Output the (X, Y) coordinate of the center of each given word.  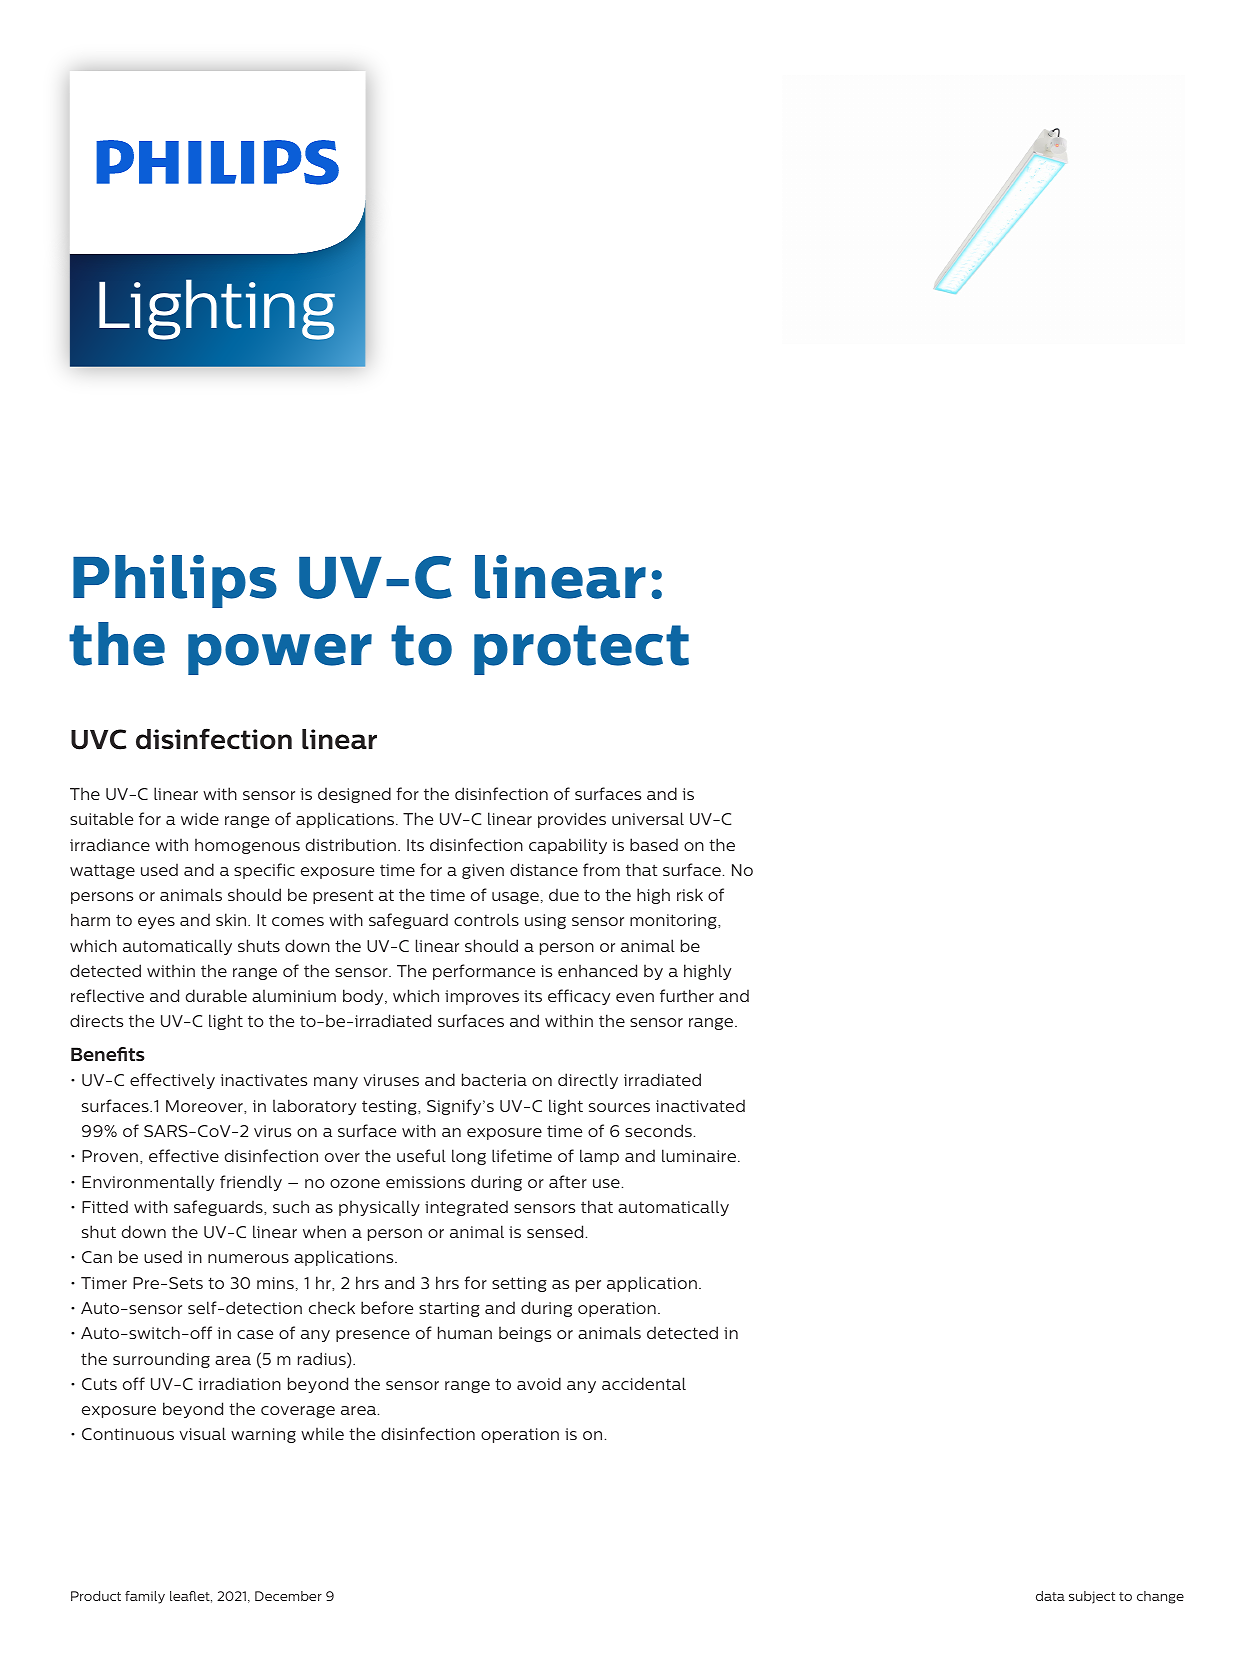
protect (581, 650)
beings (525, 1334)
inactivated (700, 1105)
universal (648, 818)
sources (619, 1107)
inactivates (264, 1080)
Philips (175, 581)
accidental (644, 1383)
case (255, 1334)
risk (690, 894)
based (654, 844)
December (288, 1596)
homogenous (247, 846)
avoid (539, 1383)
